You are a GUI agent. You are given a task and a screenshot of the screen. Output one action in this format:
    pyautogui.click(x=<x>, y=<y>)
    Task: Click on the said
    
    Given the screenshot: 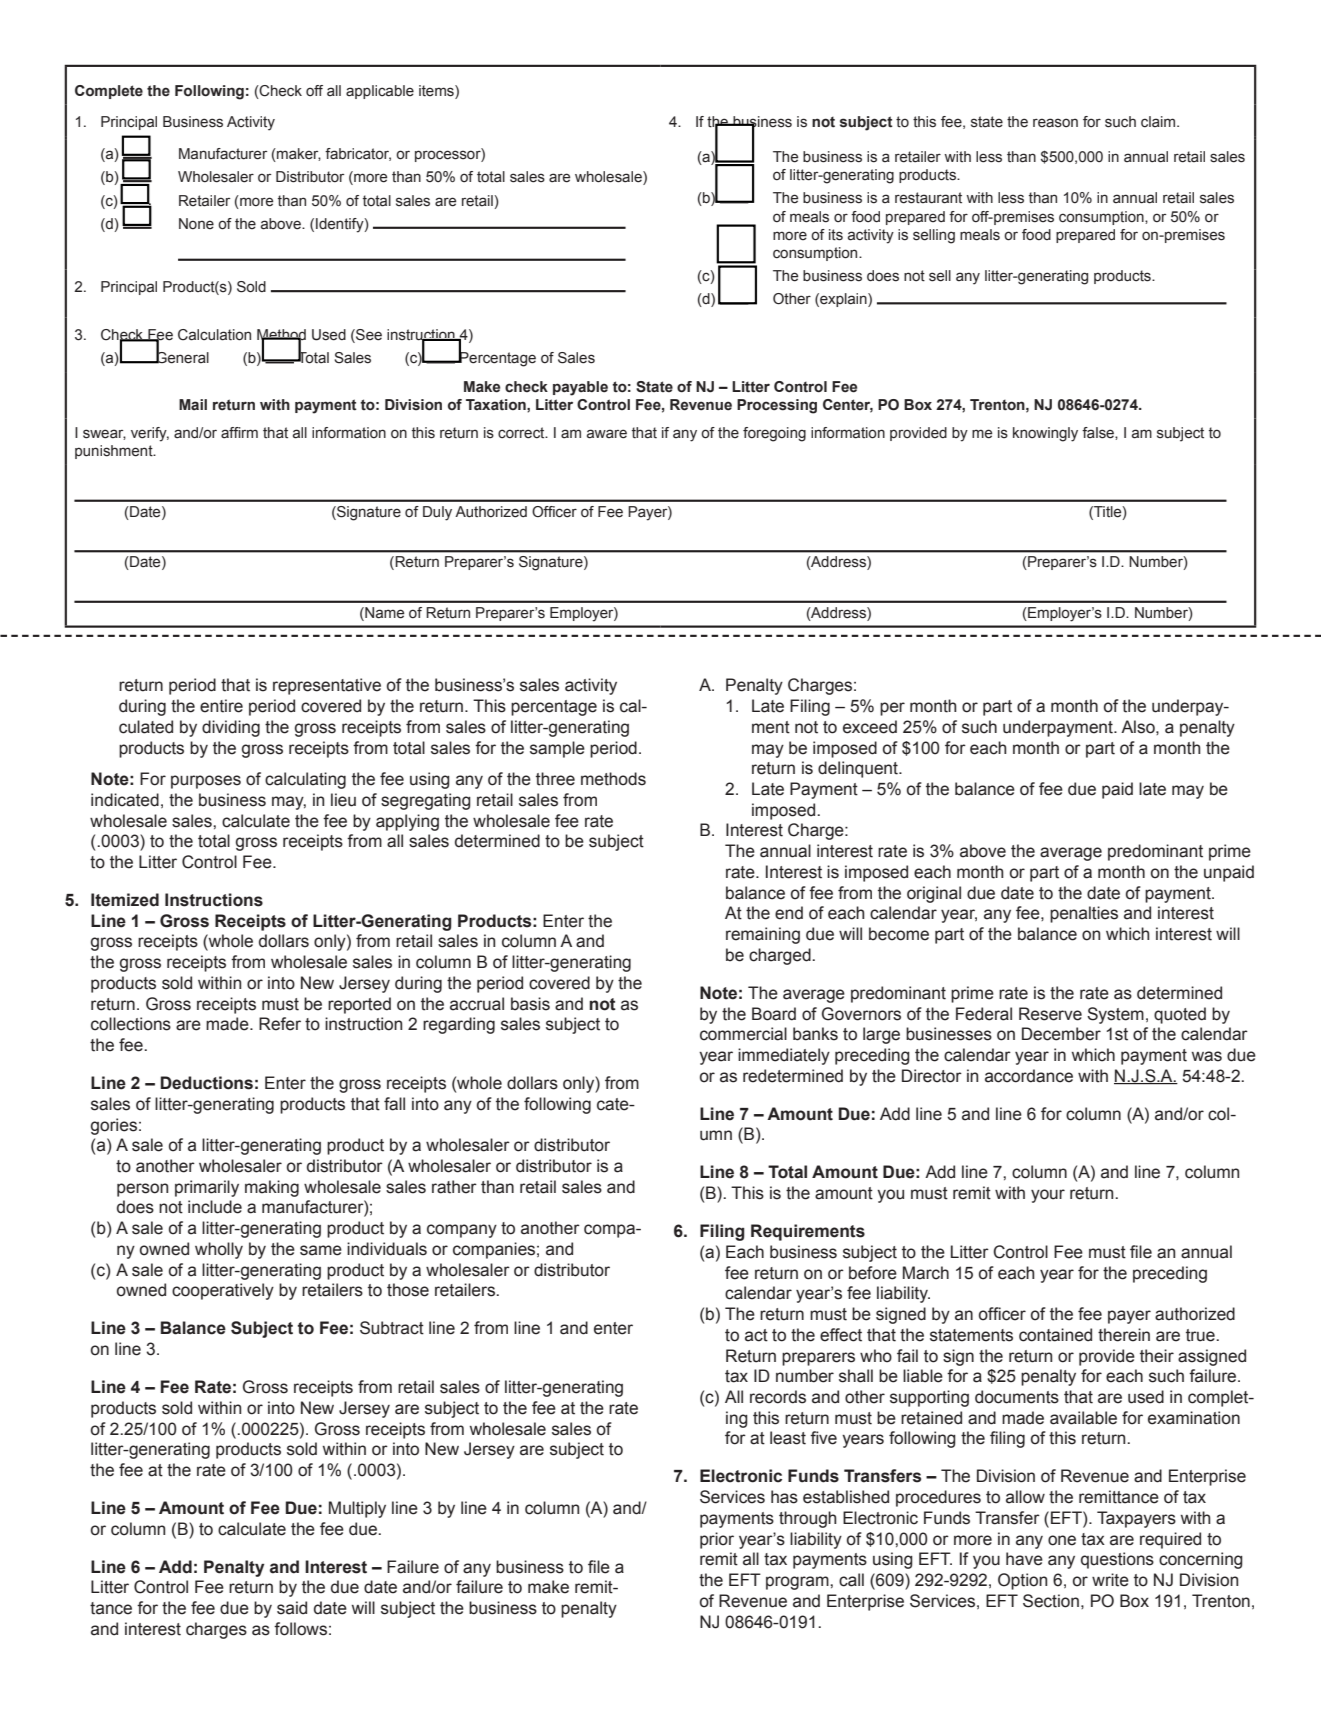 What is the action you would take?
    pyautogui.click(x=292, y=1608)
